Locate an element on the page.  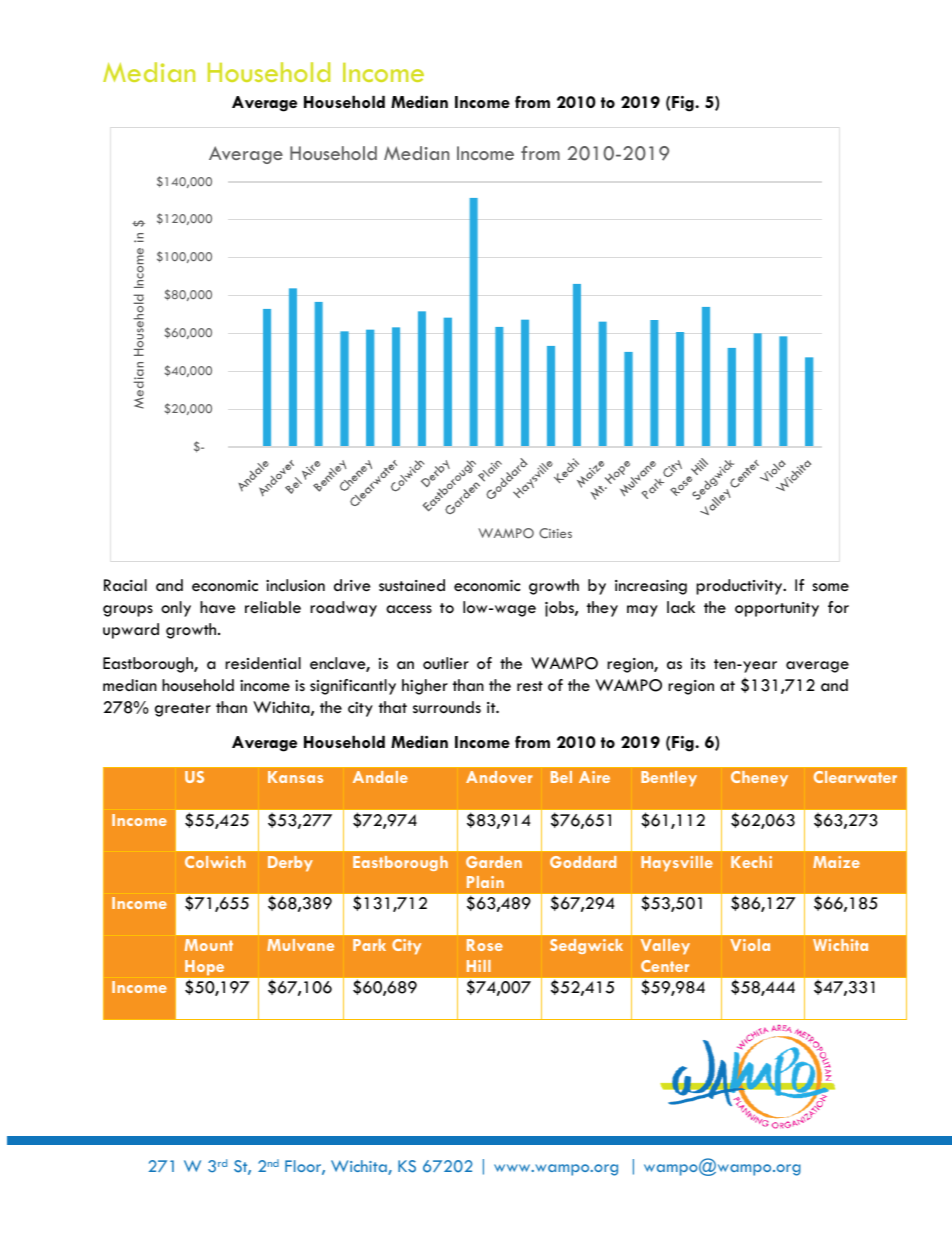
Garden is located at coordinates (494, 862).
